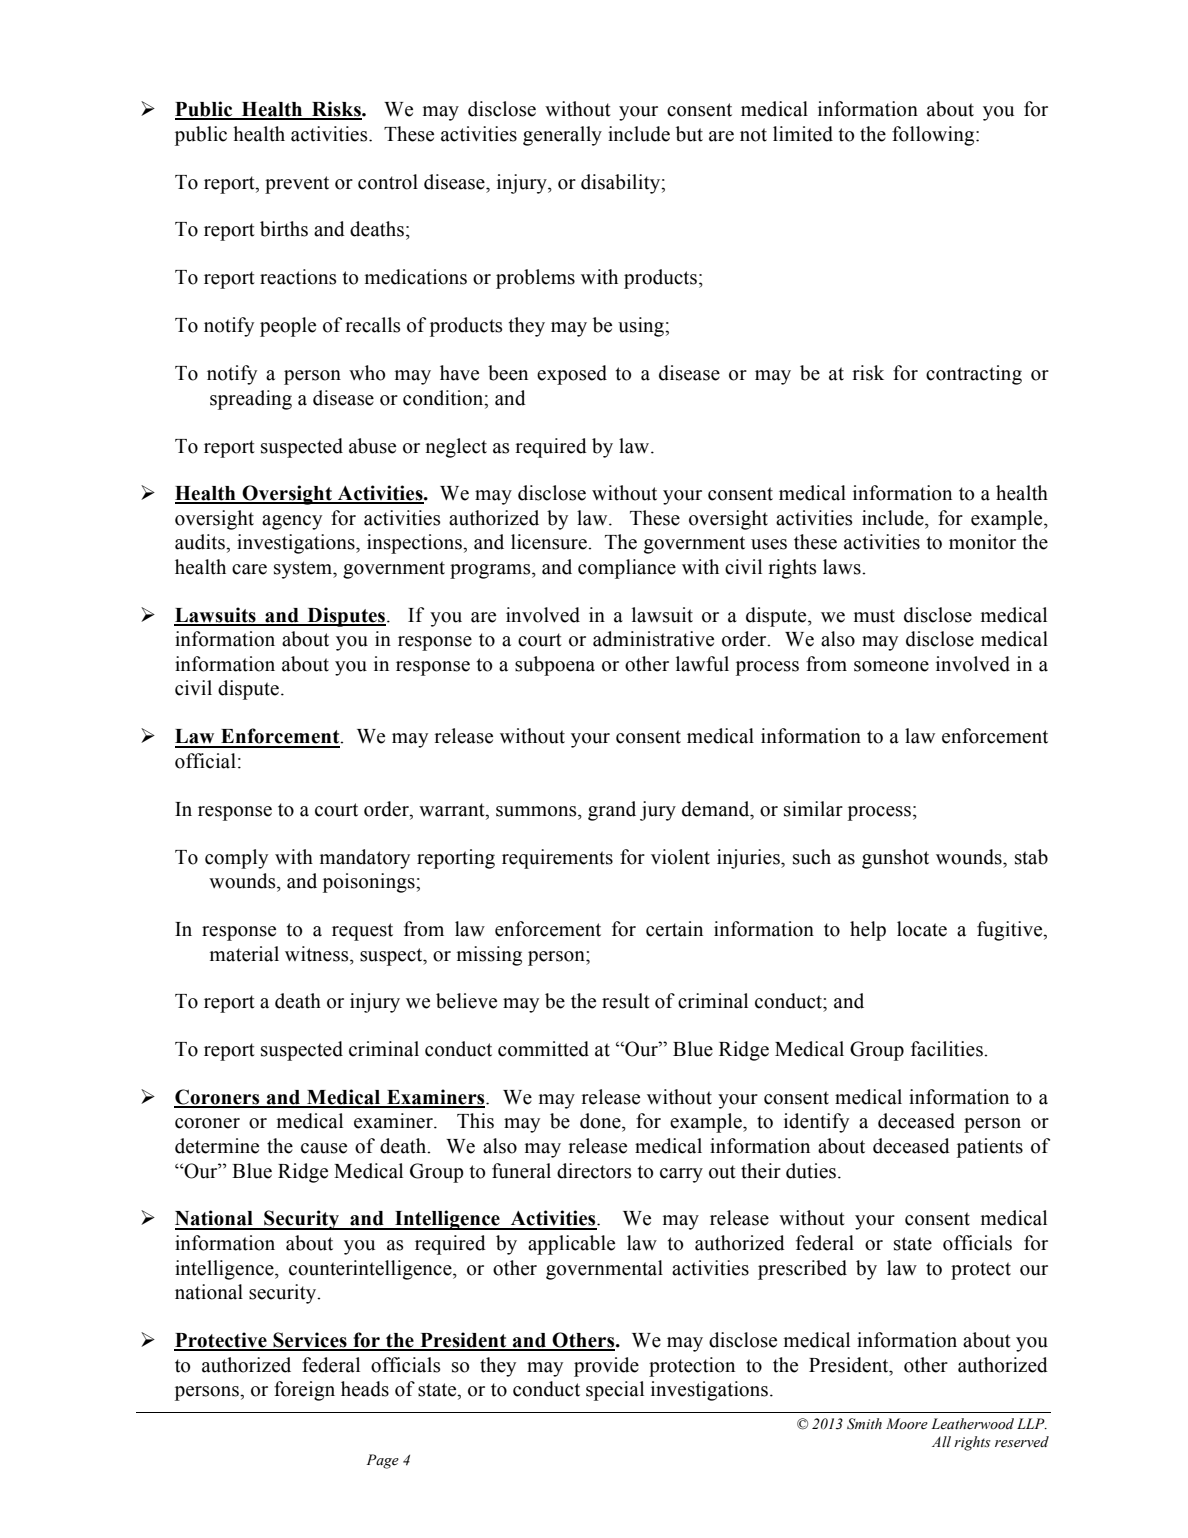 The image size is (1188, 1538). Describe the element at coordinates (304, 1391) in the page. I see `foreign` at that location.
